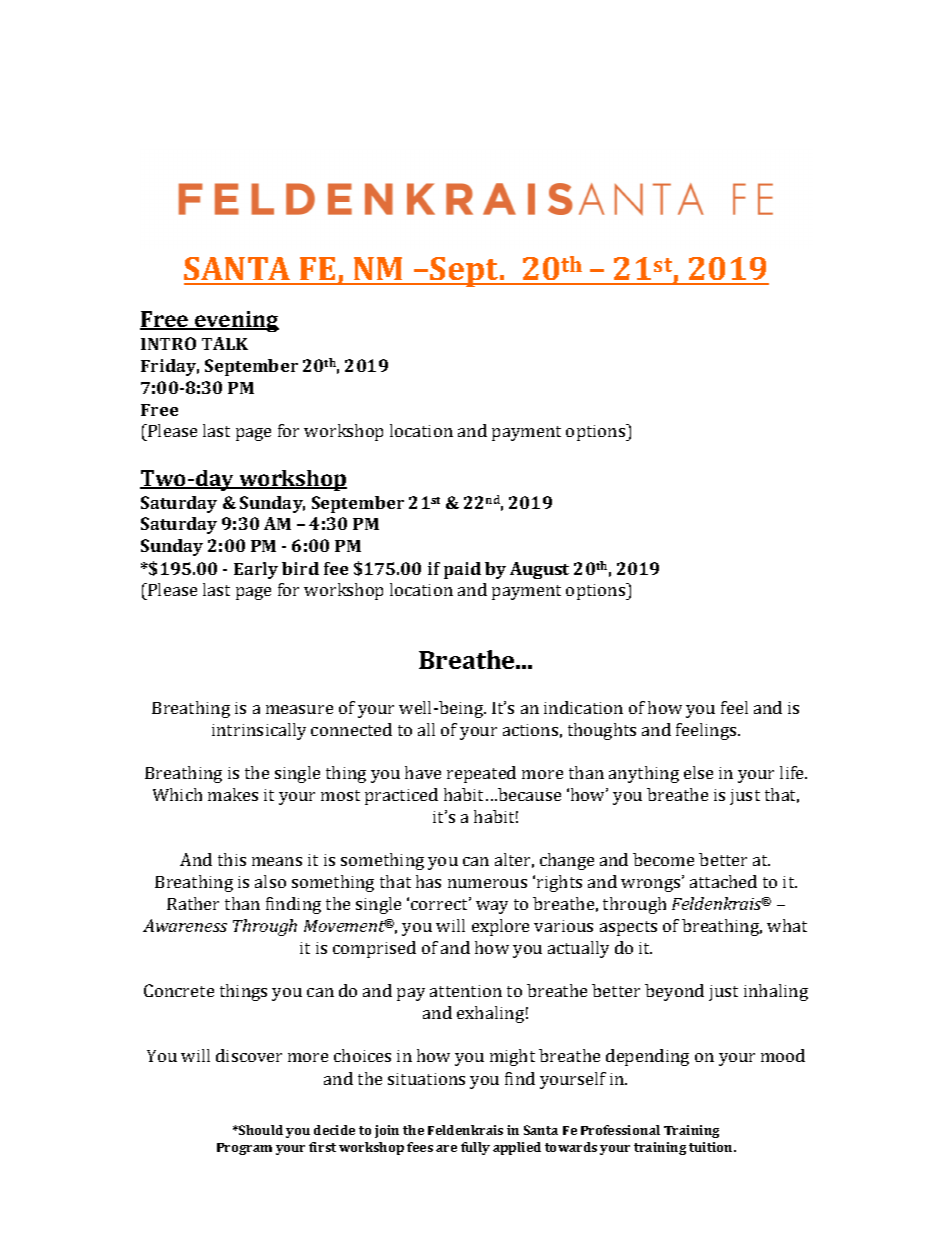 The width and height of the page is (952, 1233). What do you see at coordinates (232, 859) in the page?
I see `this` at bounding box center [232, 859].
